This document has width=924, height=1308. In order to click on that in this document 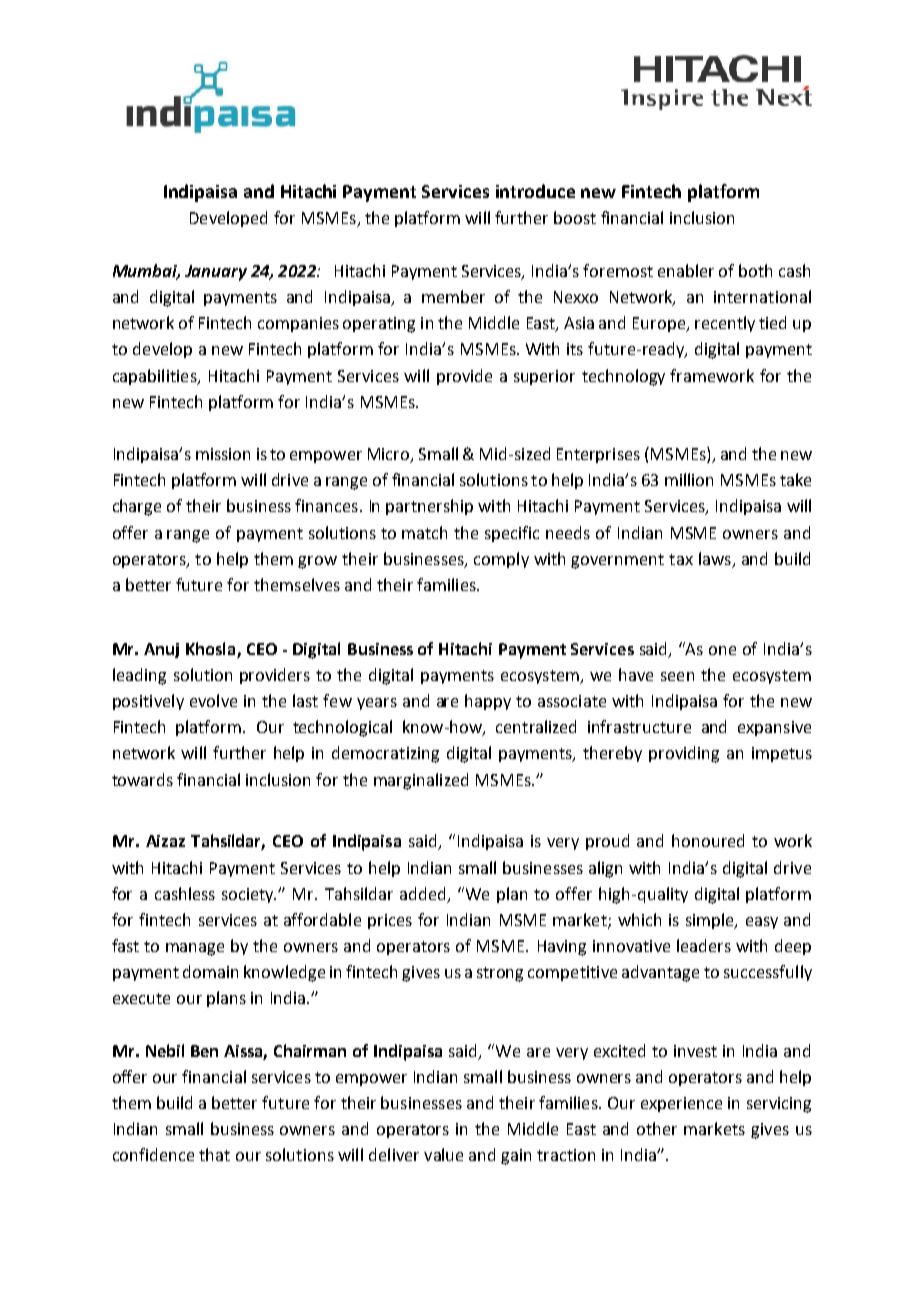, I will do `click(214, 1154)`.
